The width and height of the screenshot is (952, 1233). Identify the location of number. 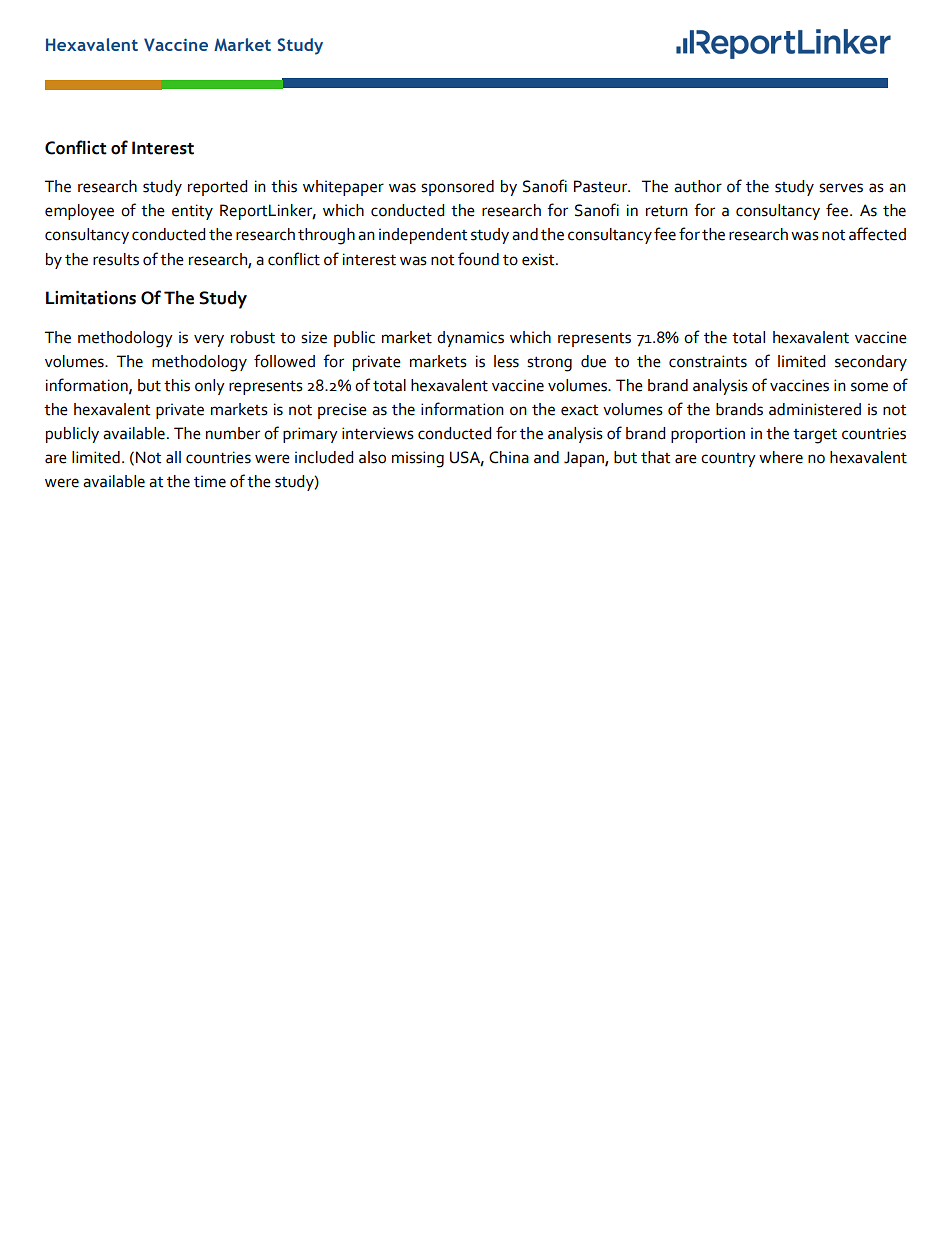
(233, 433).
